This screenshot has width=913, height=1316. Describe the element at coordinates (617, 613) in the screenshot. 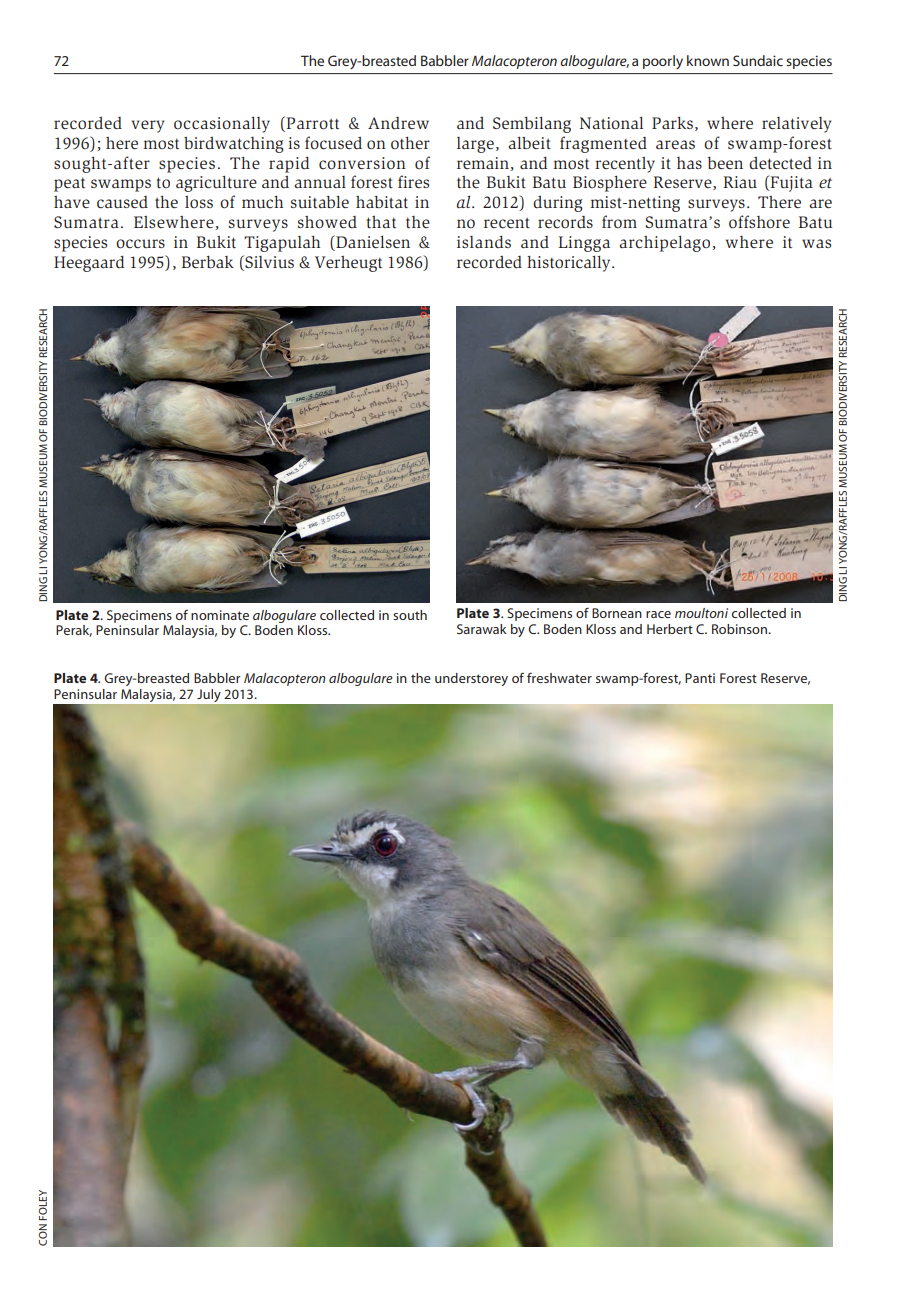

I see `Bornean` at that location.
